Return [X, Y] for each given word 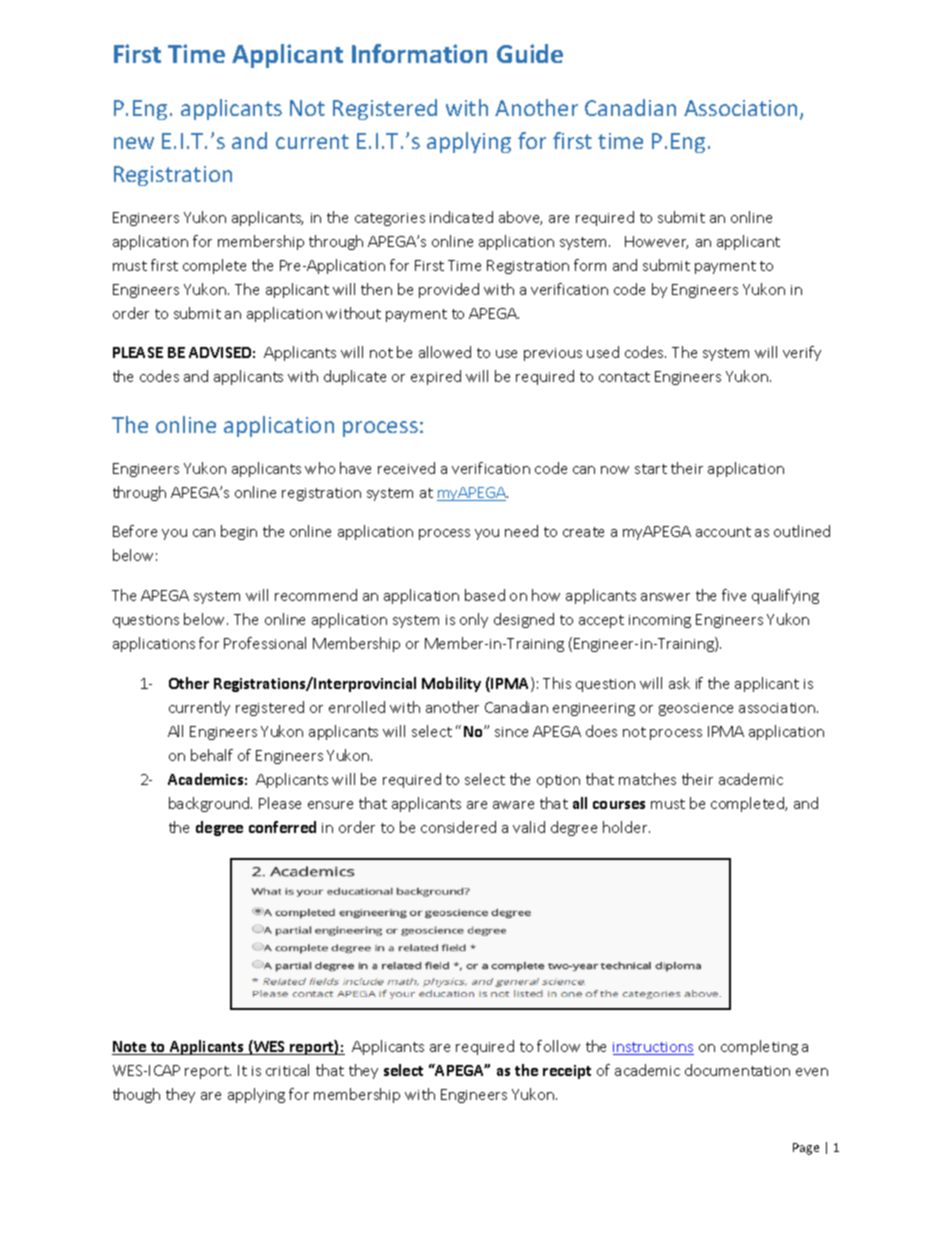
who [320, 468]
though [136, 1095]
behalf [212, 755]
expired [436, 377]
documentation [737, 1070]
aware [513, 805]
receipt [567, 1072]
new [134, 143]
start [651, 469]
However [656, 242]
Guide [530, 53]
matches [647, 779]
